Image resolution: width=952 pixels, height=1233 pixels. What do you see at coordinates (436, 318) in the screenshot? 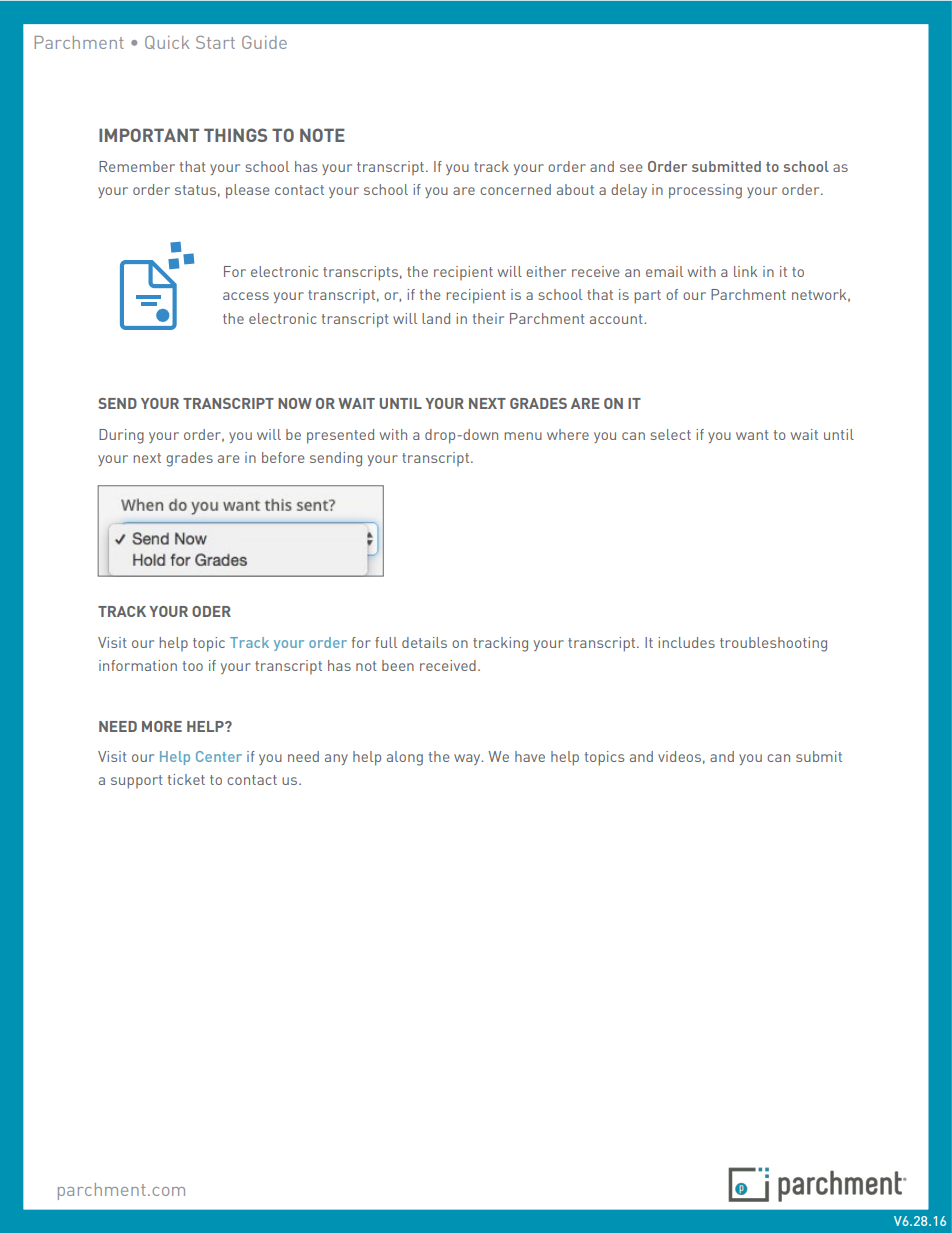
I see `land` at bounding box center [436, 318].
